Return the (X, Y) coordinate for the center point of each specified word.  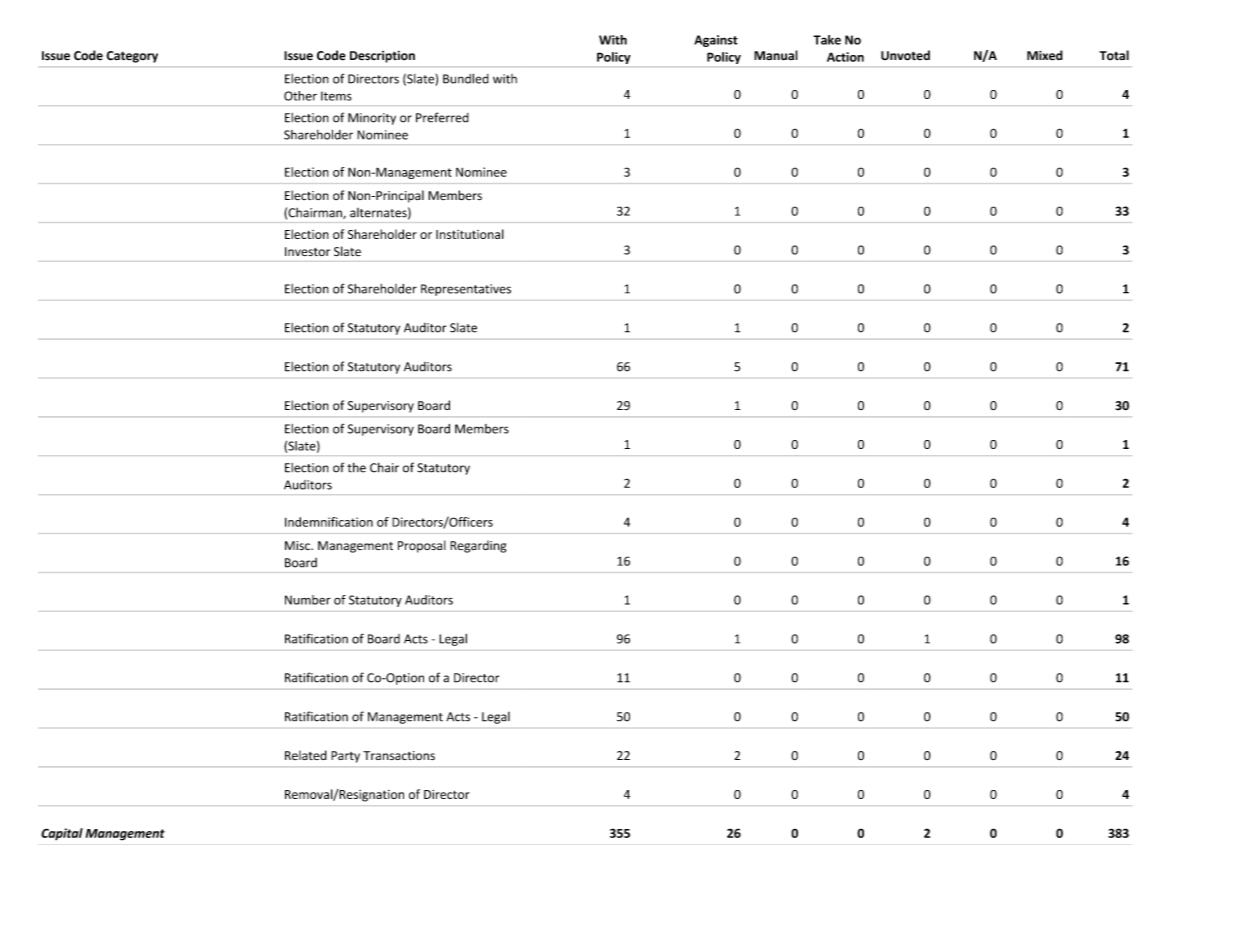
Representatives (466, 290)
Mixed (1045, 55)
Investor (307, 252)
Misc (298, 546)
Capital (62, 834)
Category (132, 57)
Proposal (422, 546)
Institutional (470, 234)
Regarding (478, 546)
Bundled (466, 78)
